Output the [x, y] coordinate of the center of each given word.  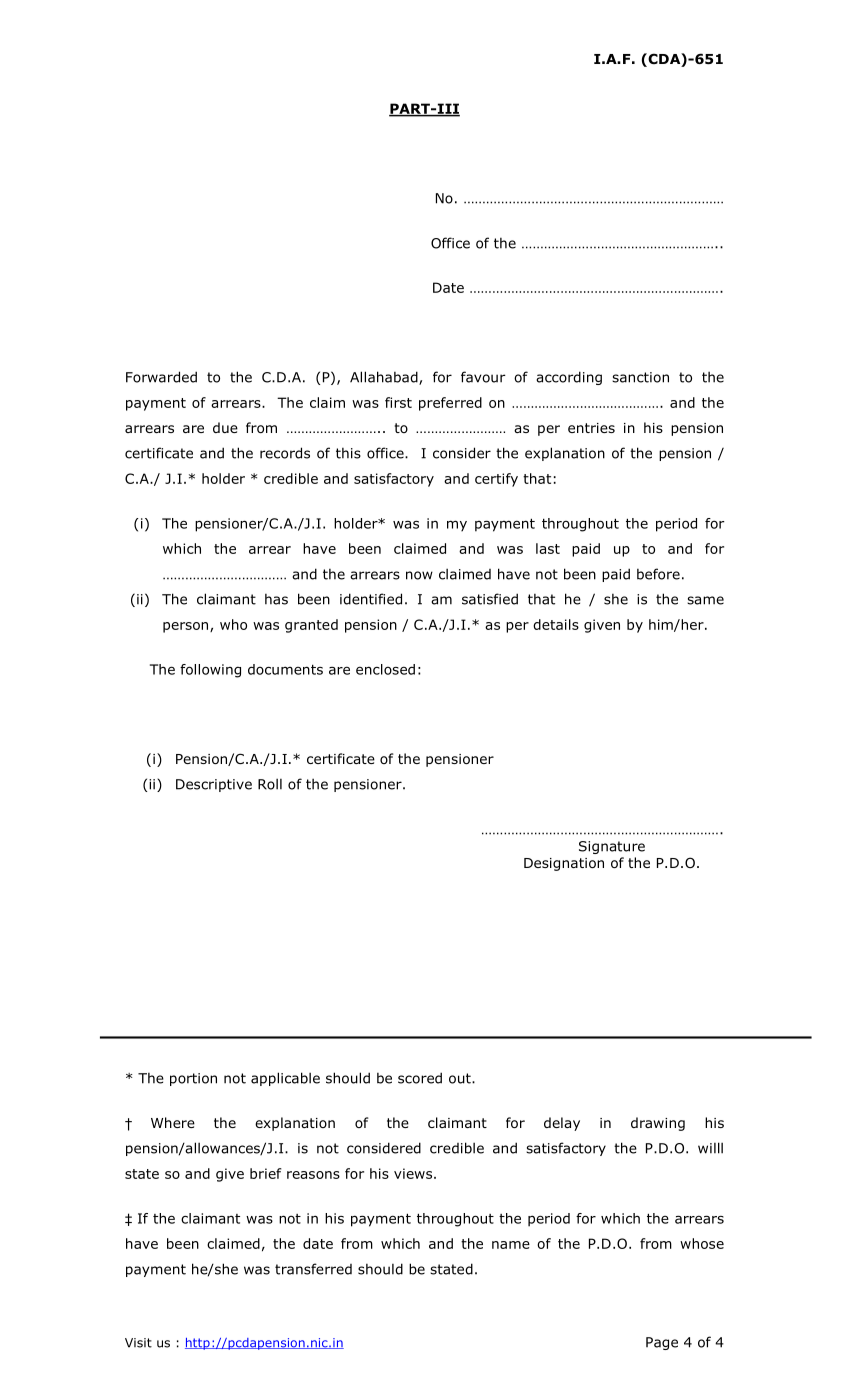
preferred [450, 404]
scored [420, 1078]
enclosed [385, 669]
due [225, 427]
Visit [138, 1343]
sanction [640, 377]
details [556, 624]
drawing [658, 1124]
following [210, 671]
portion [193, 1079]
